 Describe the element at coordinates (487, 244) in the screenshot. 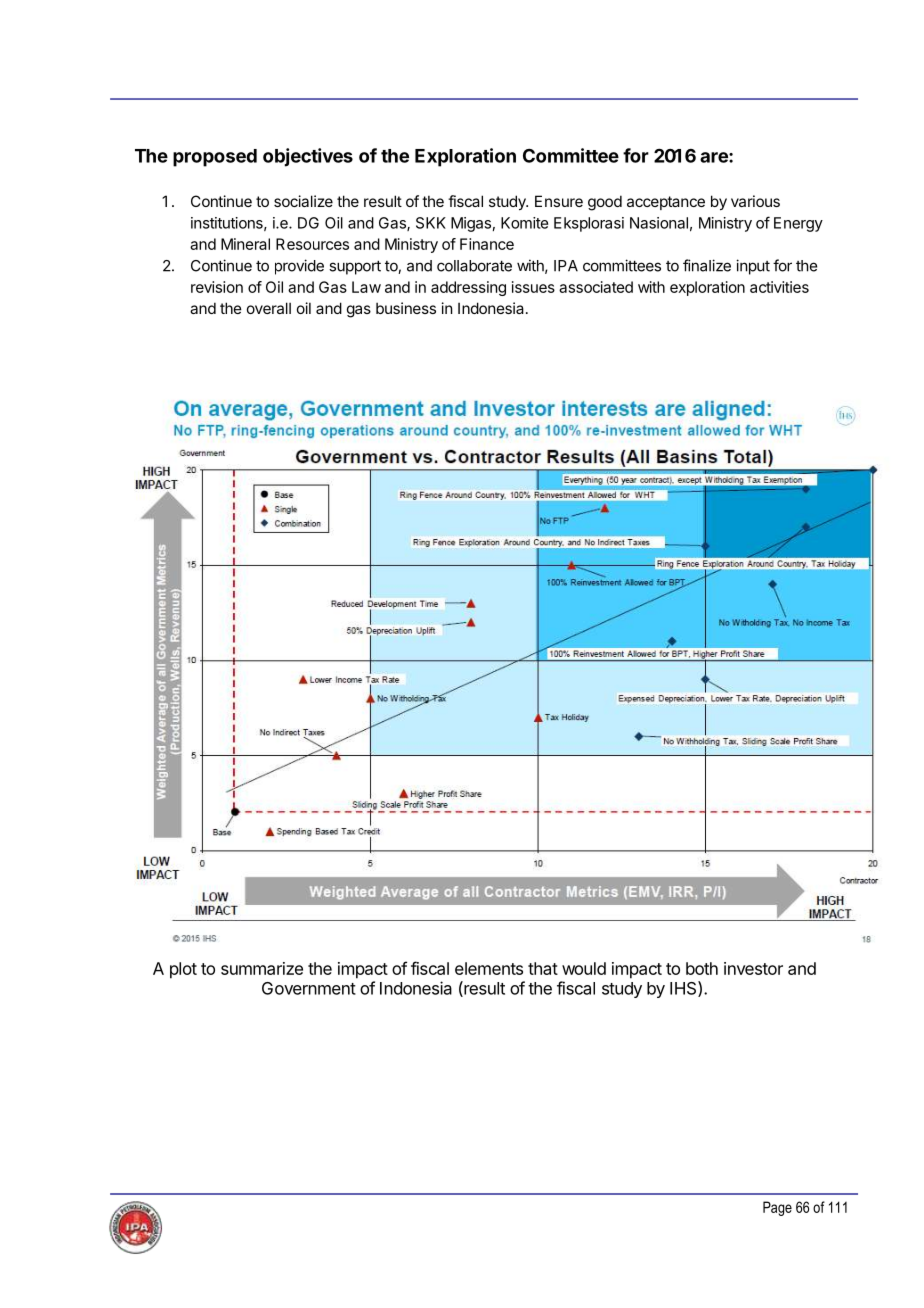

I see `Finance` at that location.
